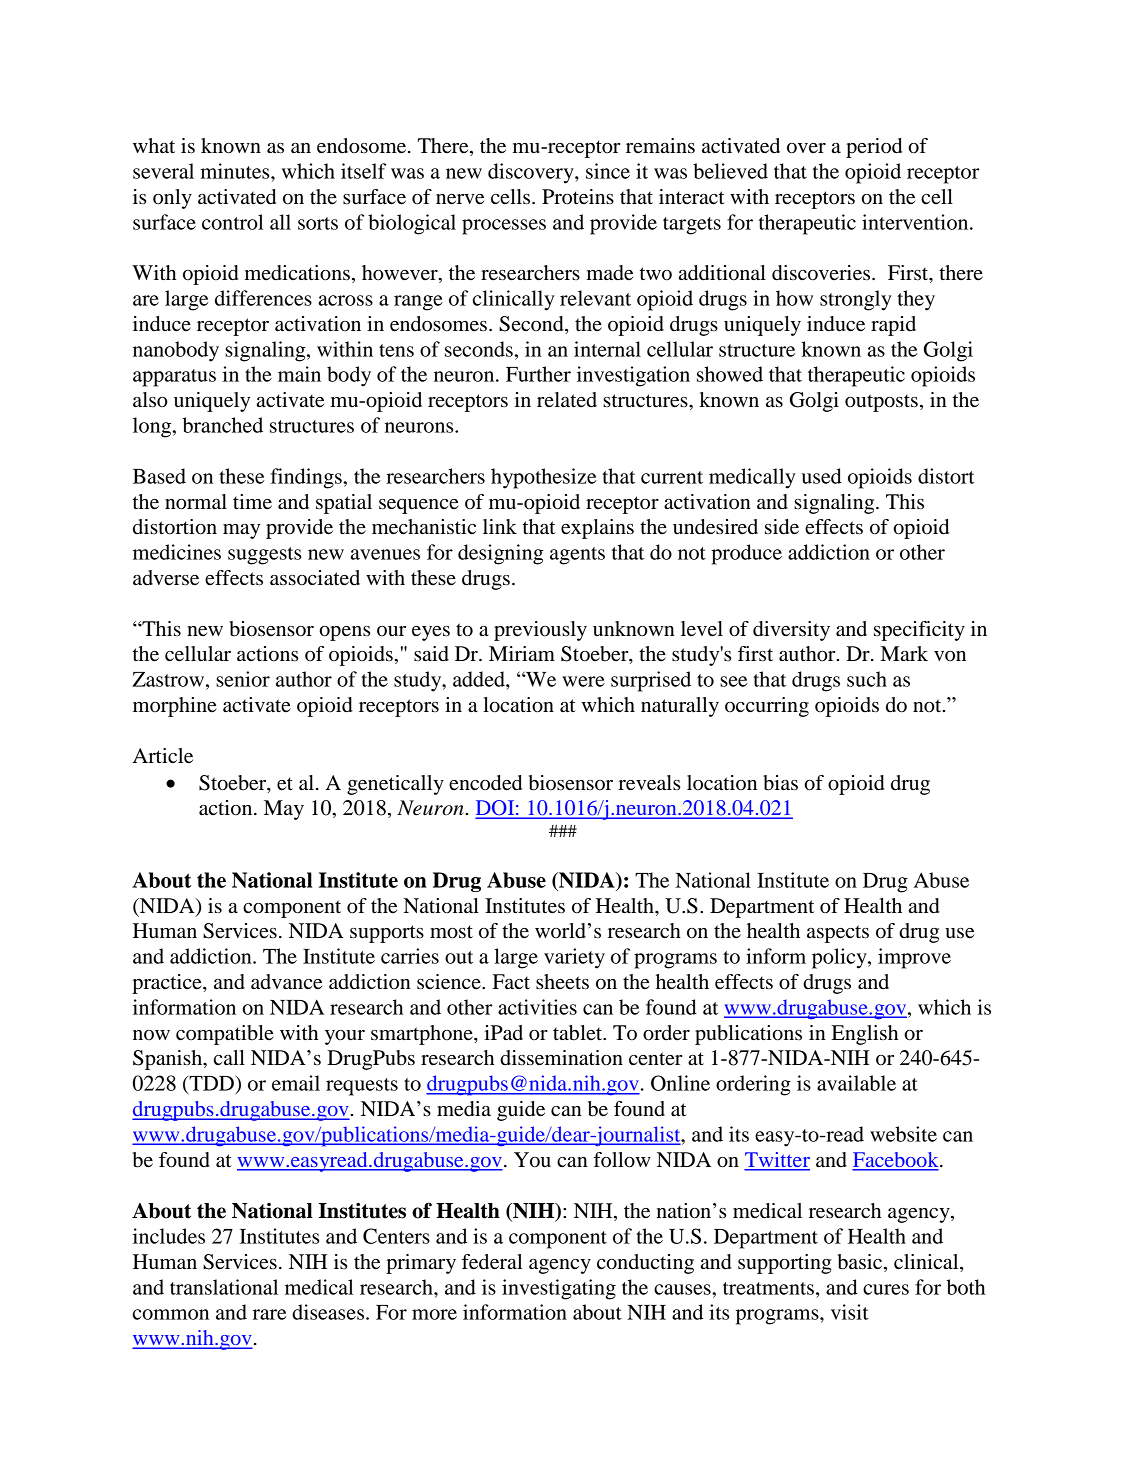 The width and height of the screenshot is (1126, 1458). What do you see at coordinates (286, 982) in the screenshot?
I see `advance` at bounding box center [286, 982].
